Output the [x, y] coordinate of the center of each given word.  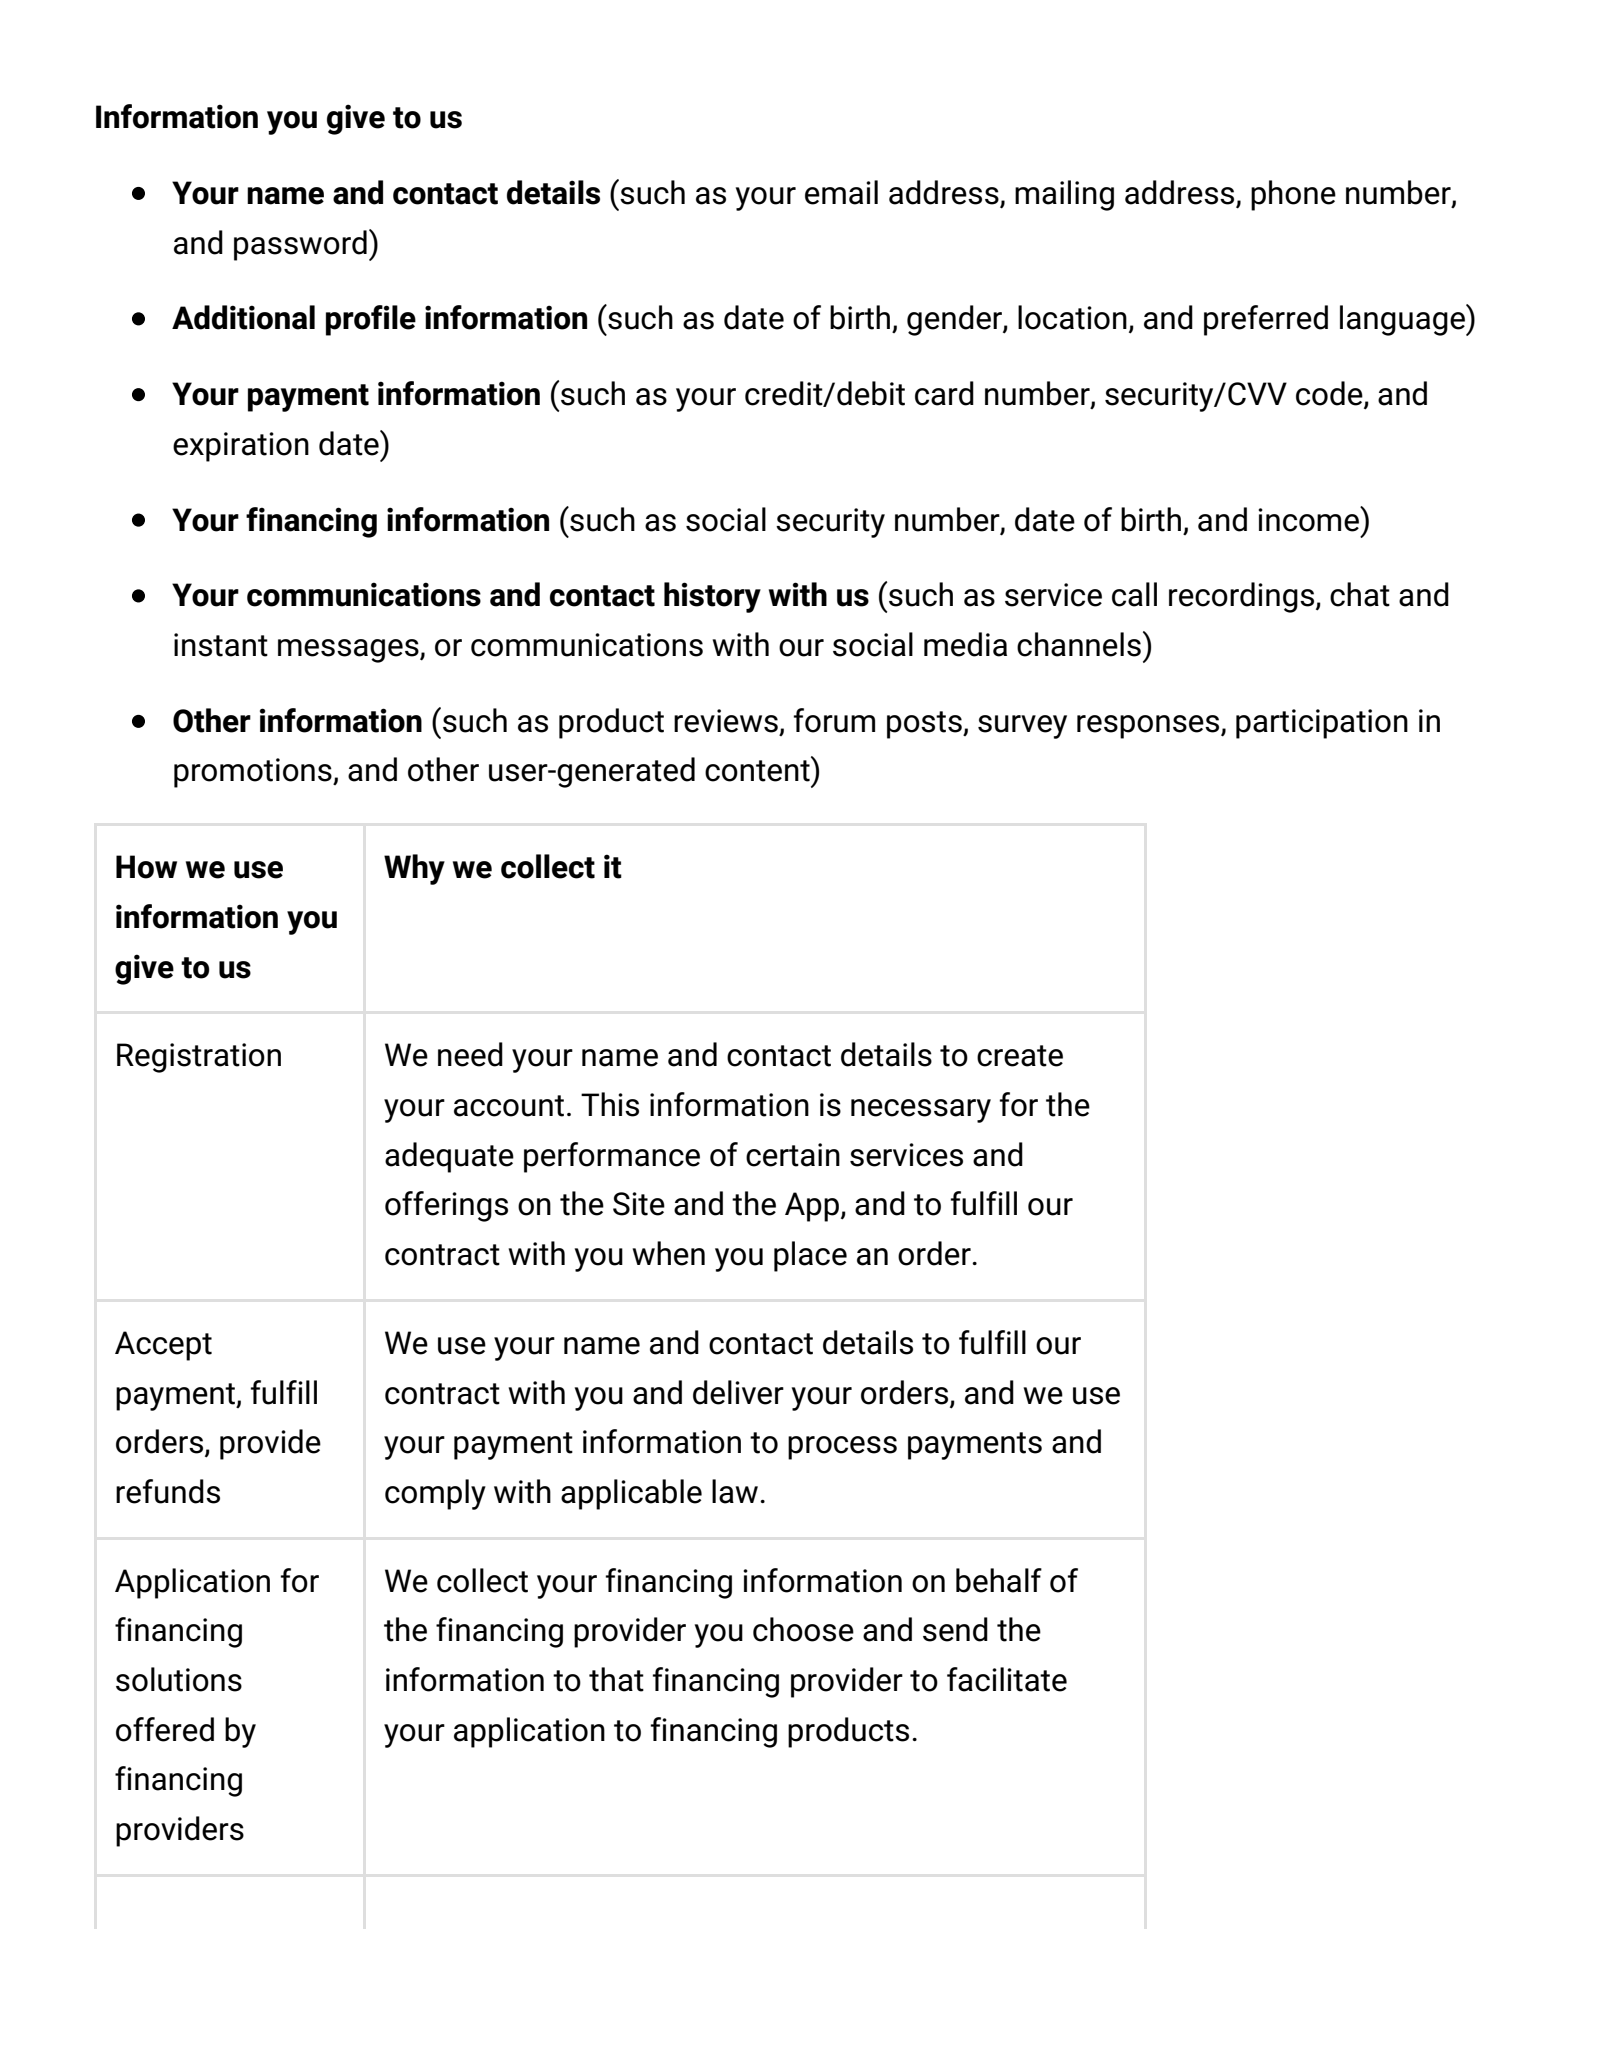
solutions [179, 1679]
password [300, 245]
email [841, 192]
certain [793, 1155]
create [1020, 1056]
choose [803, 1629]
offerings [446, 1206]
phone [1293, 195]
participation [1322, 724]
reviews [727, 722]
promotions [254, 773]
